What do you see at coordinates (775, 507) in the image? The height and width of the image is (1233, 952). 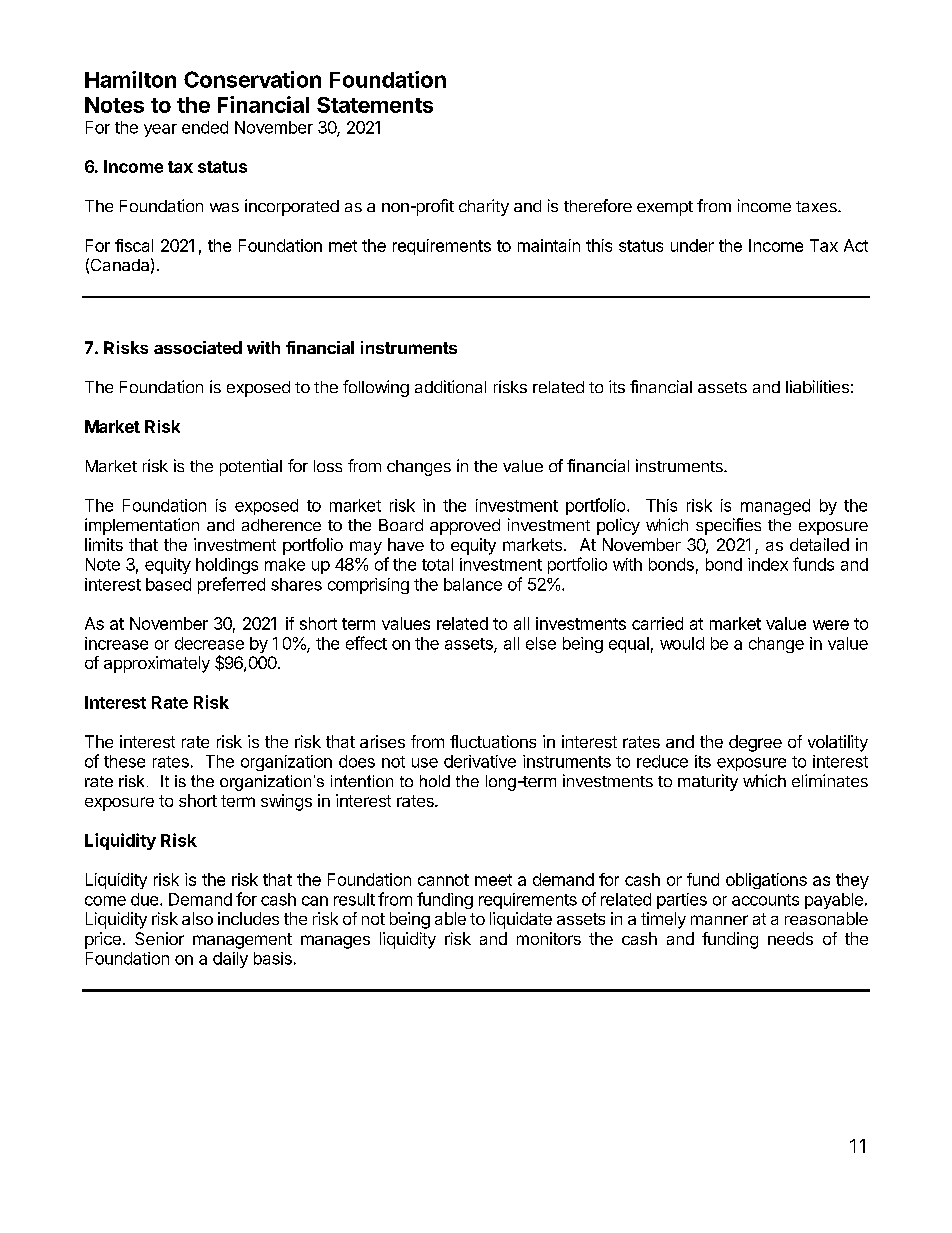 I see `managed` at bounding box center [775, 507].
